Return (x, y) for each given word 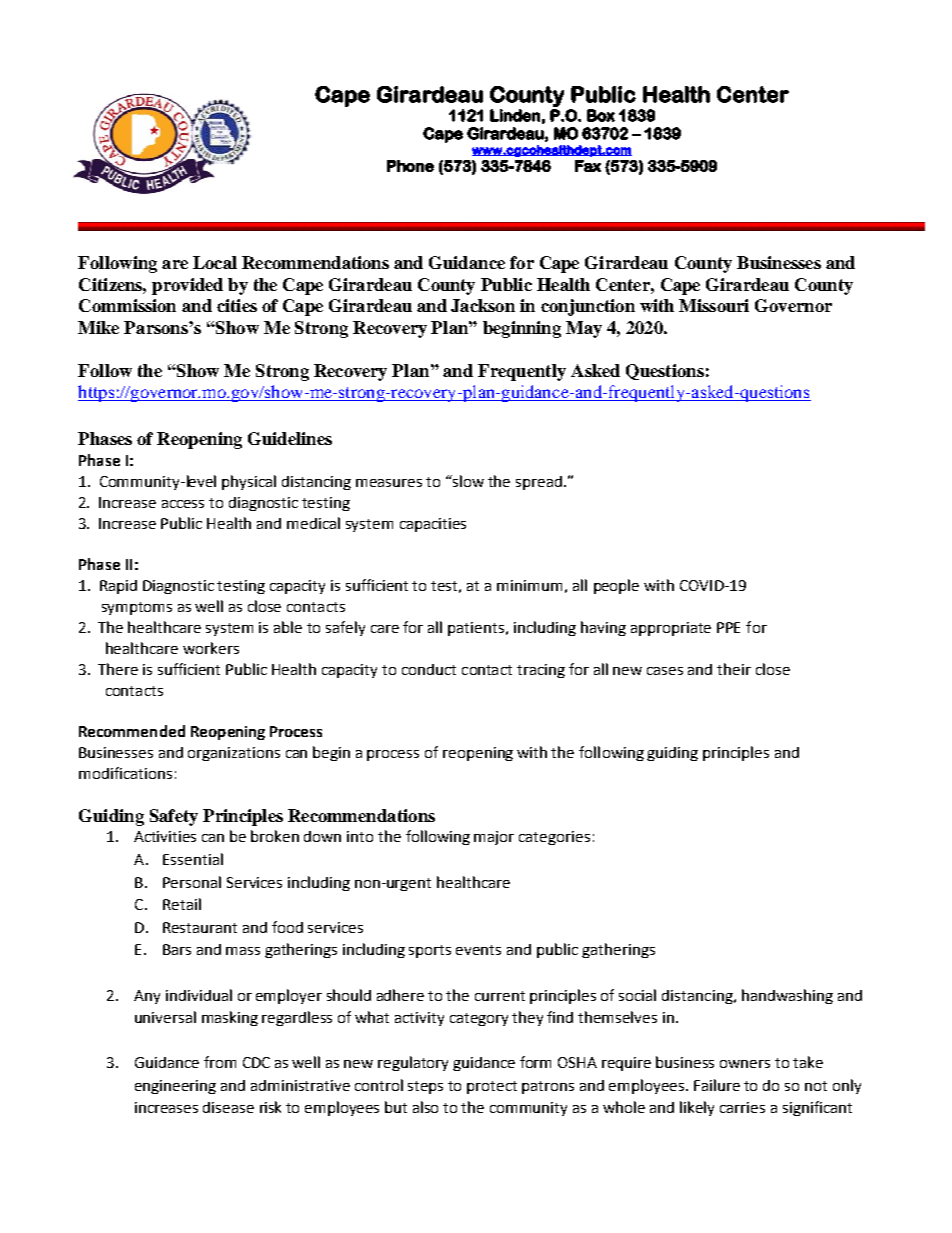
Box (601, 115)
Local (215, 262)
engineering (175, 1087)
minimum (529, 585)
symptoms (137, 608)
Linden (515, 115)
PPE (728, 627)
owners (745, 1064)
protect (492, 1087)
